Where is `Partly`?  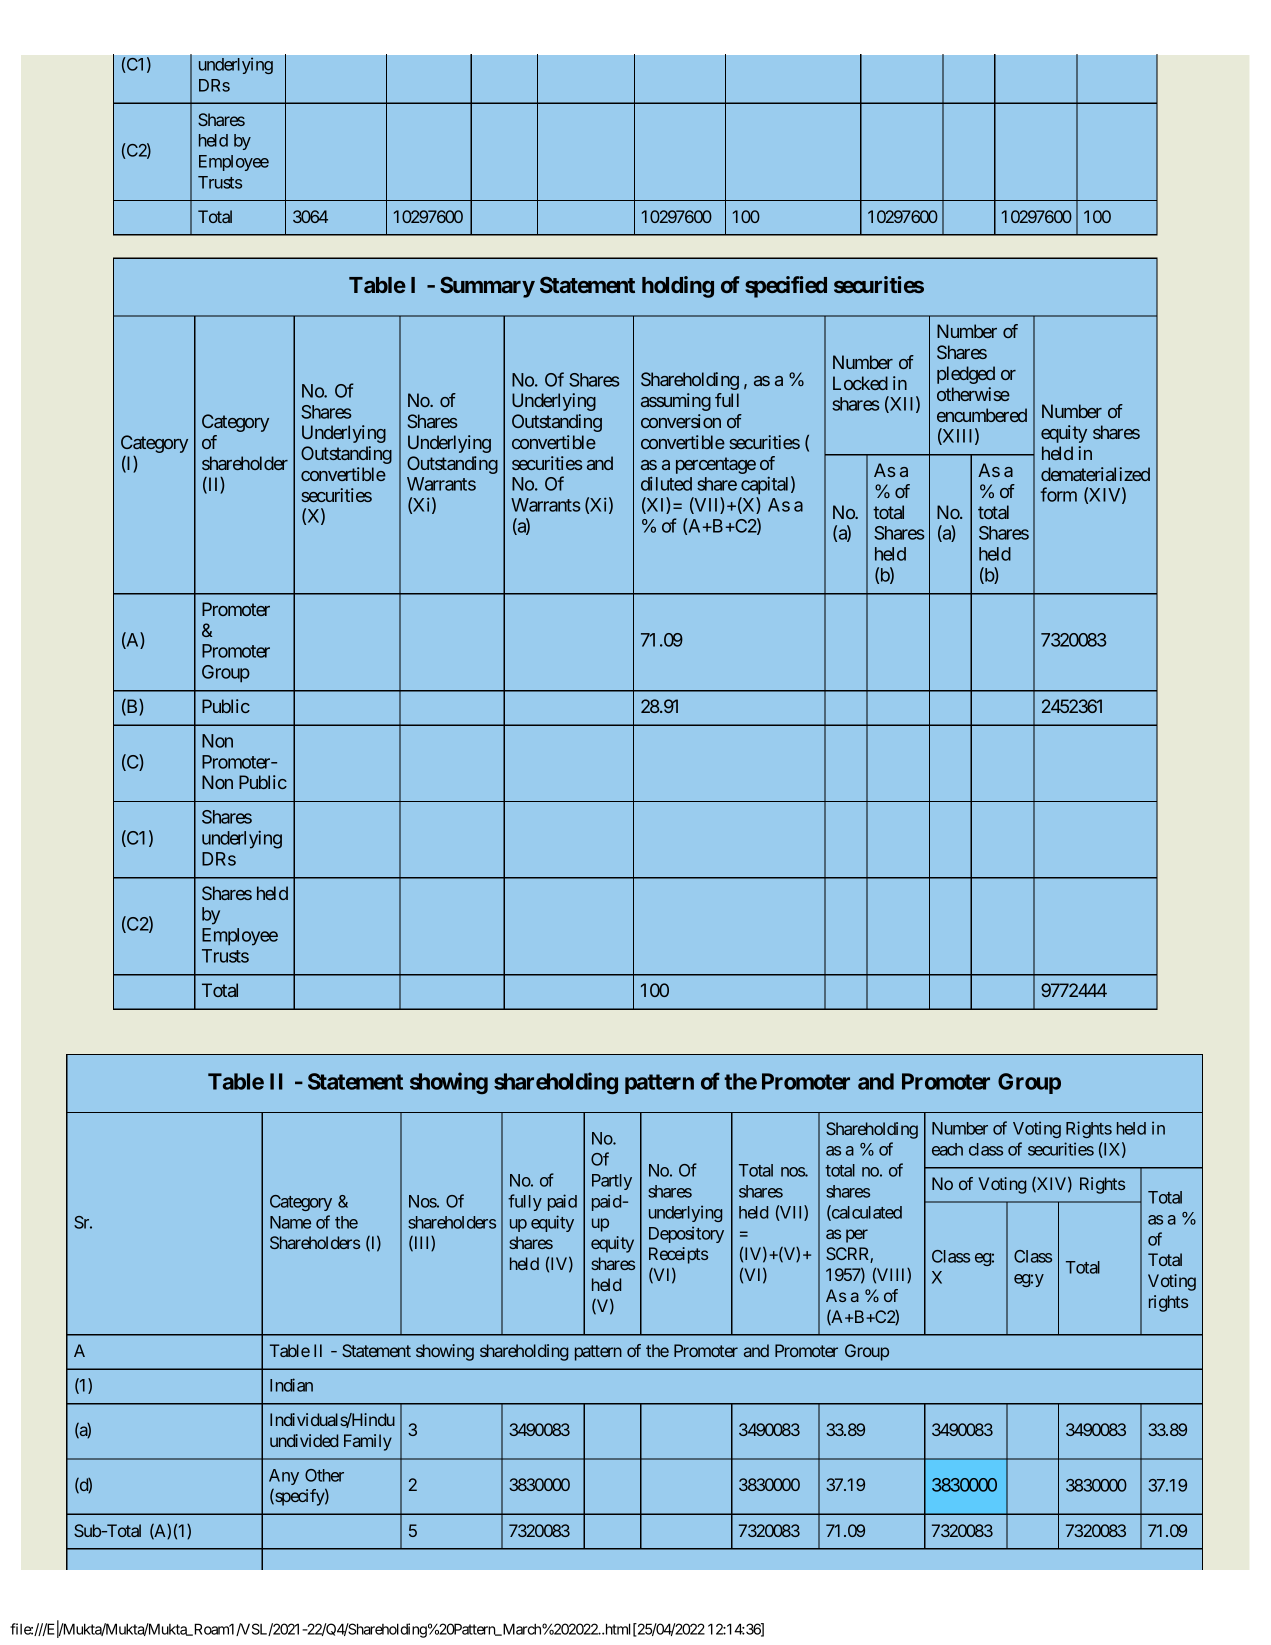 Partly is located at coordinates (612, 1182).
